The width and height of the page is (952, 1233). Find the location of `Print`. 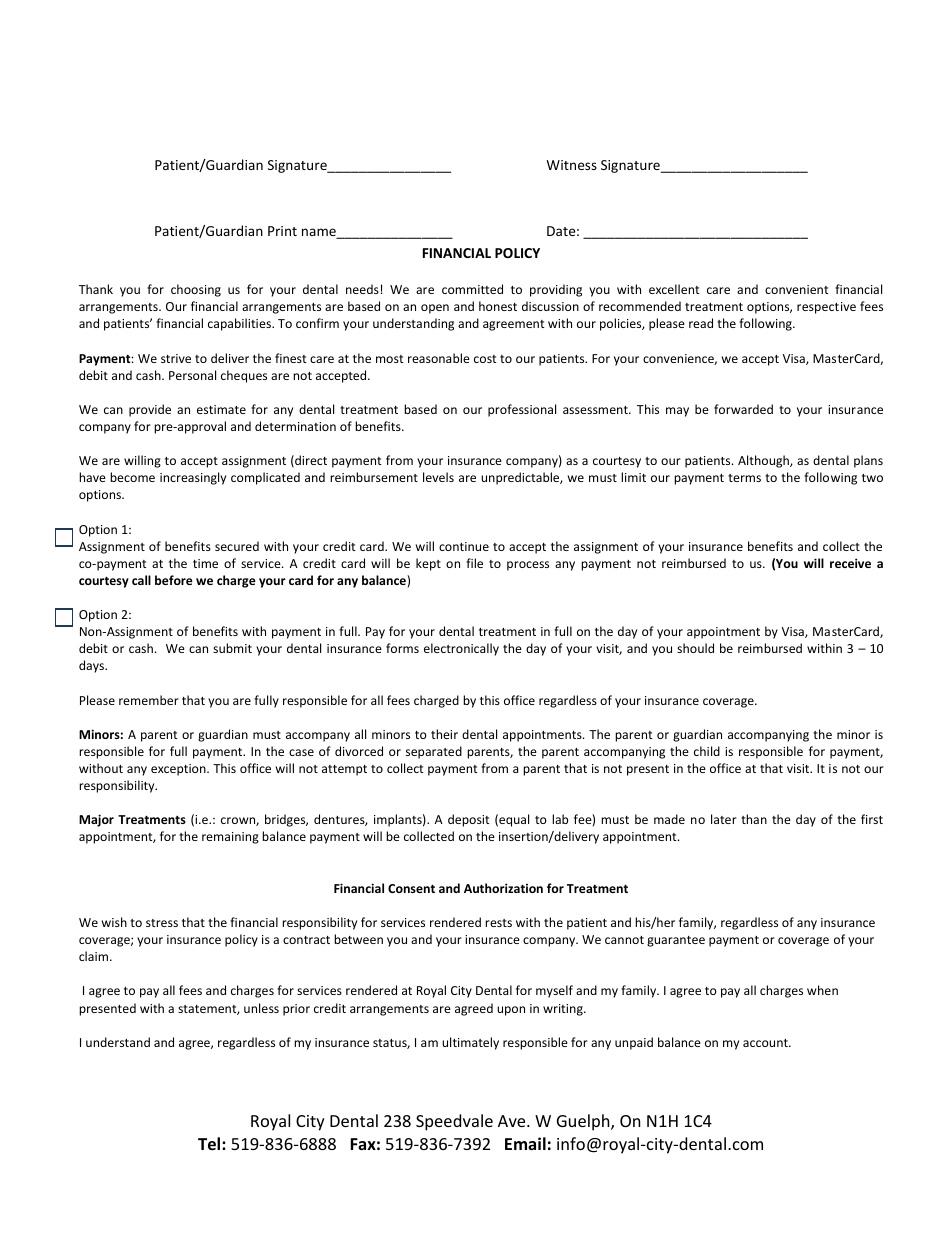

Print is located at coordinates (282, 231).
